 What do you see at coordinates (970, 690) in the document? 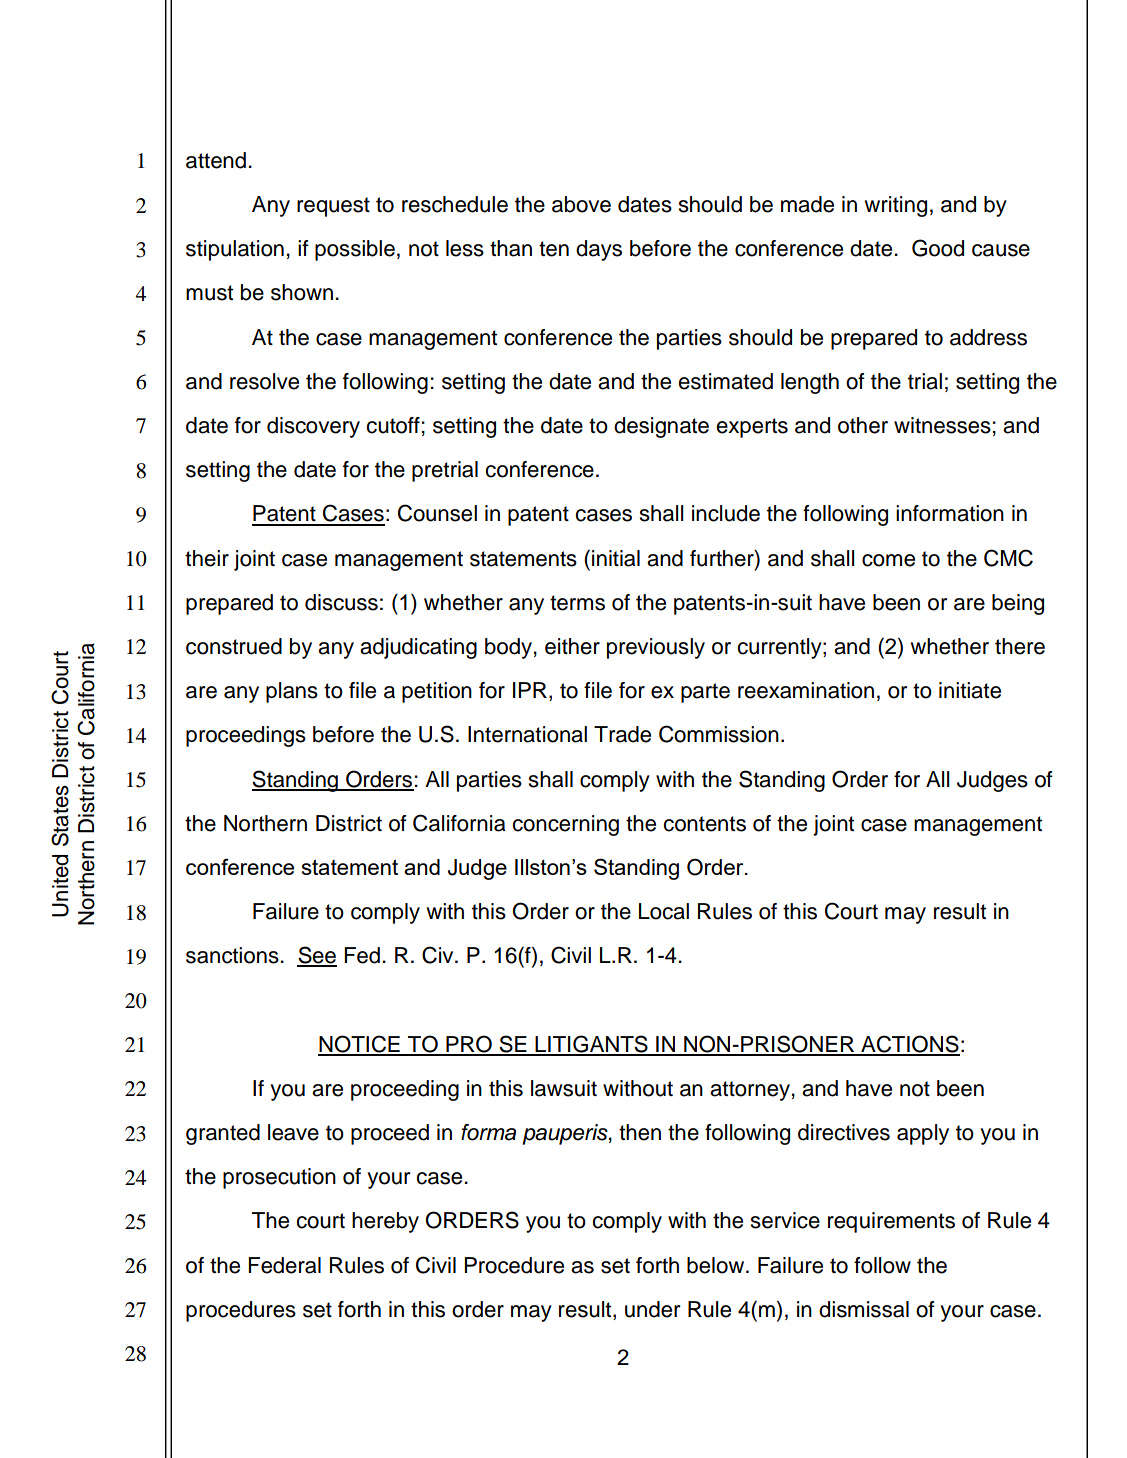
I see `initiate` at bounding box center [970, 690].
